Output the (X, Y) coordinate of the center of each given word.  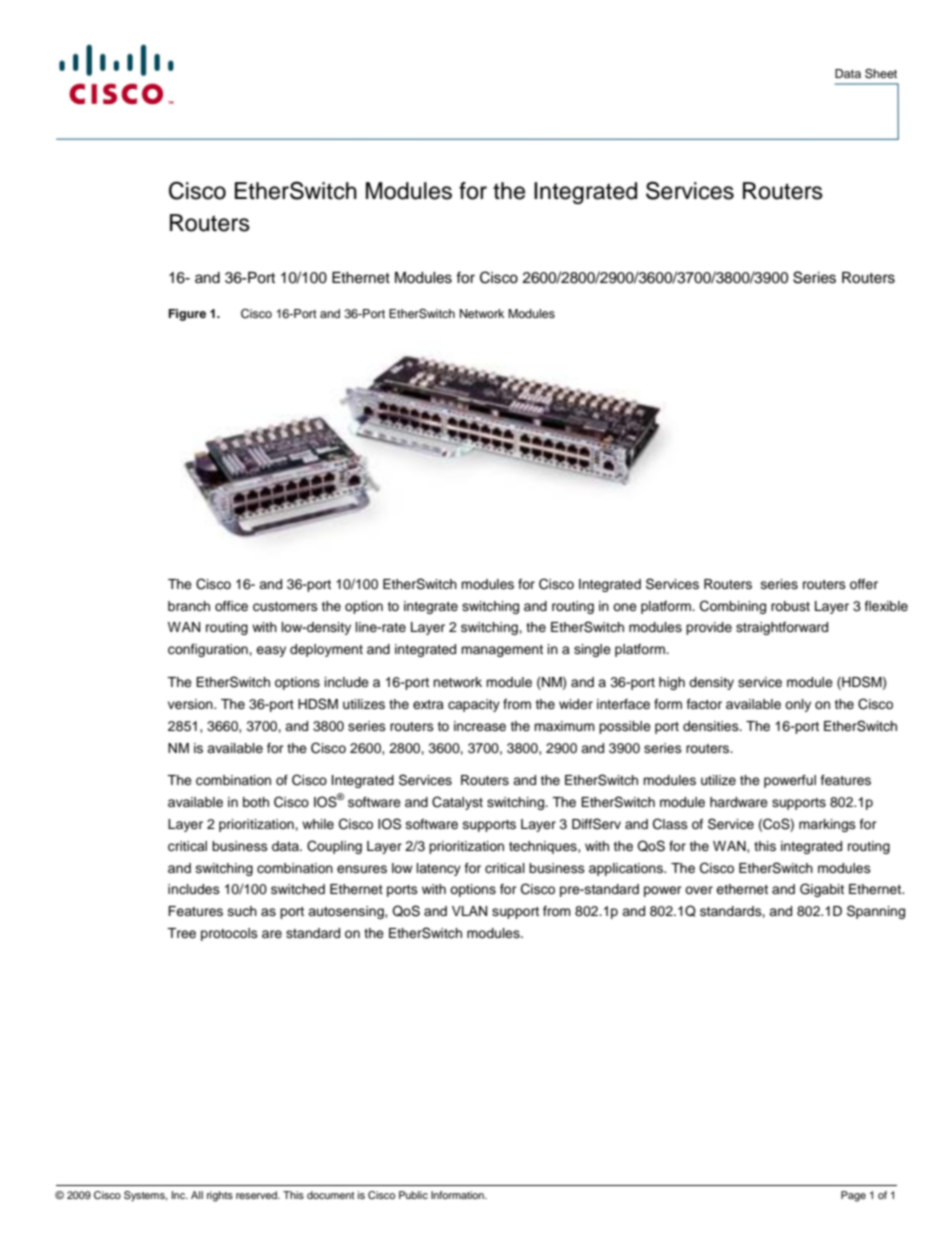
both (256, 802)
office (231, 606)
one (625, 607)
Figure (187, 315)
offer (864, 584)
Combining (733, 607)
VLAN (469, 911)
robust (790, 606)
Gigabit (822, 890)
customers (285, 607)
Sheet (881, 73)
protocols (229, 934)
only (798, 705)
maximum (564, 726)
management (502, 651)
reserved (257, 1195)
